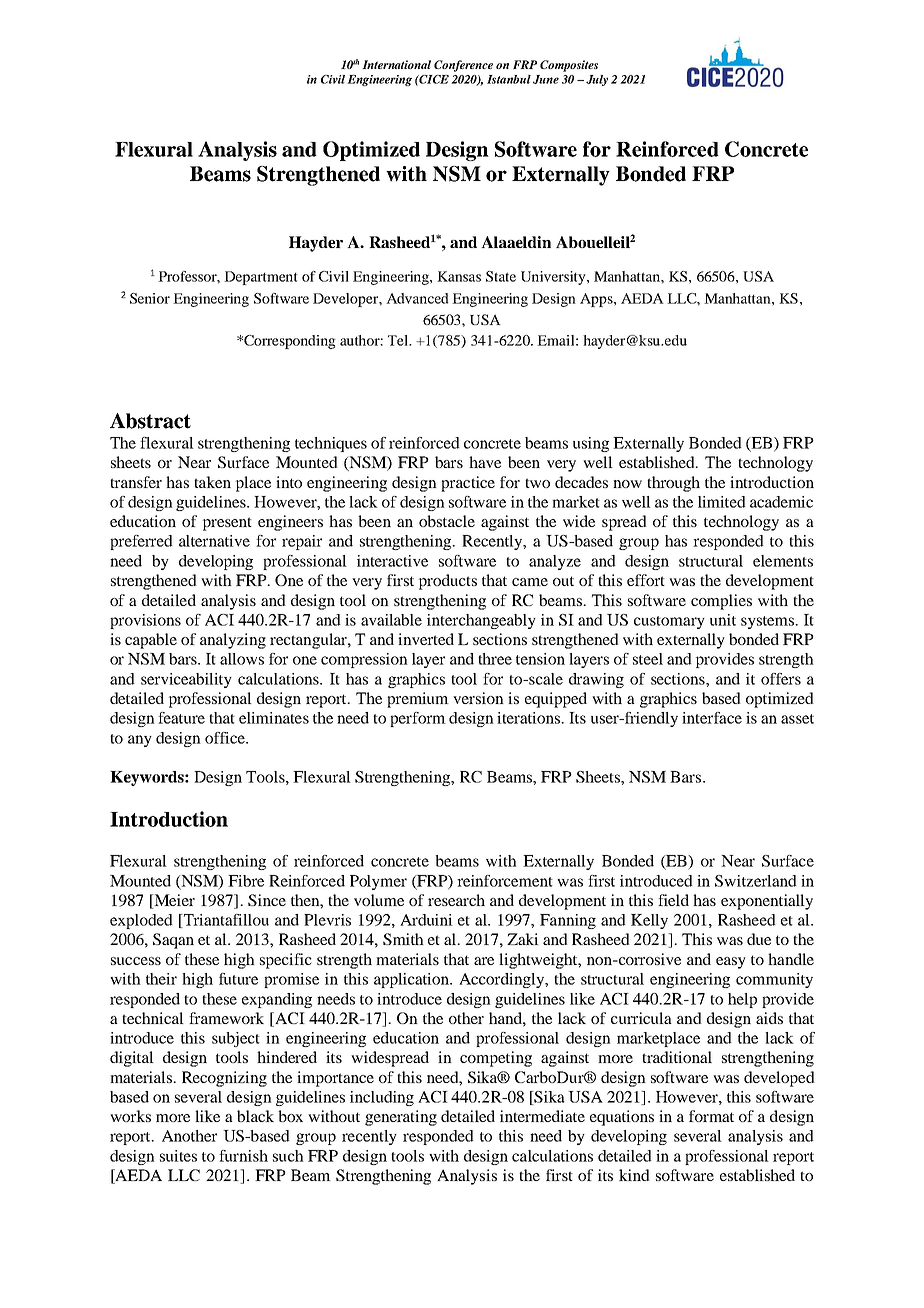  What do you see at coordinates (481, 621) in the screenshot?
I see `interchangeably` at bounding box center [481, 621].
